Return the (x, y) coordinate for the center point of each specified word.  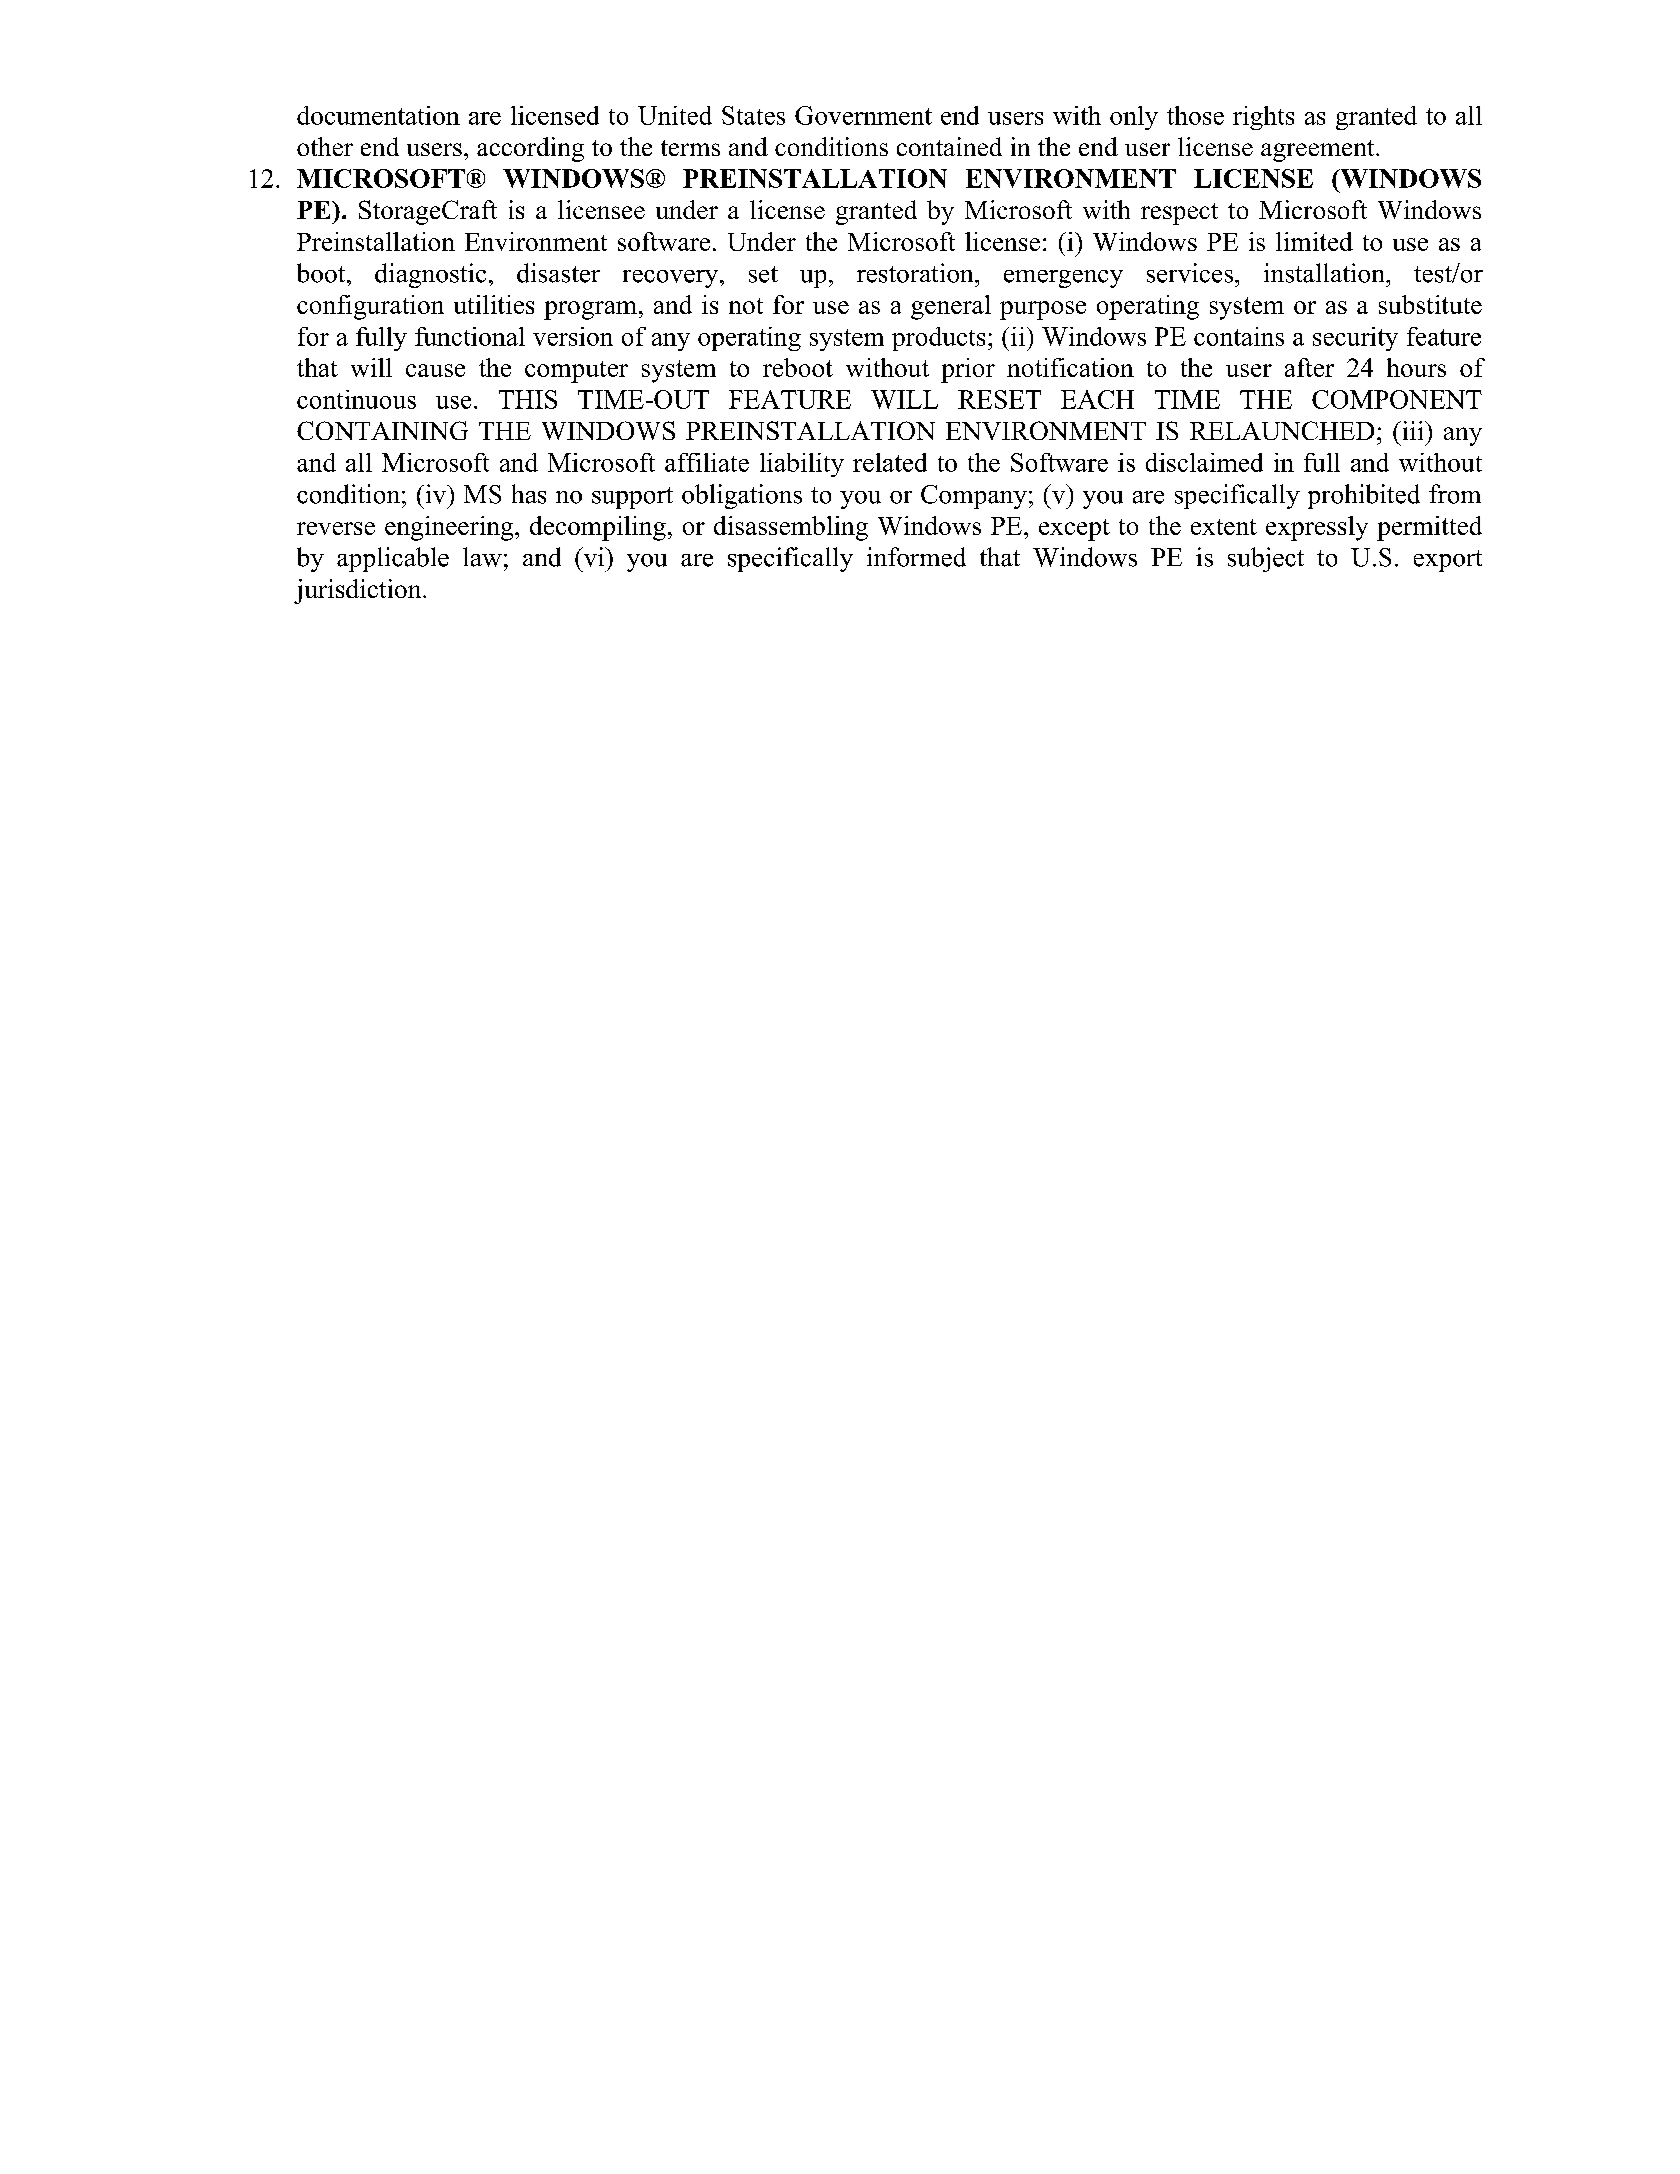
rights (1263, 118)
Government (863, 115)
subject (1266, 559)
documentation (378, 115)
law (482, 557)
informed (916, 557)
